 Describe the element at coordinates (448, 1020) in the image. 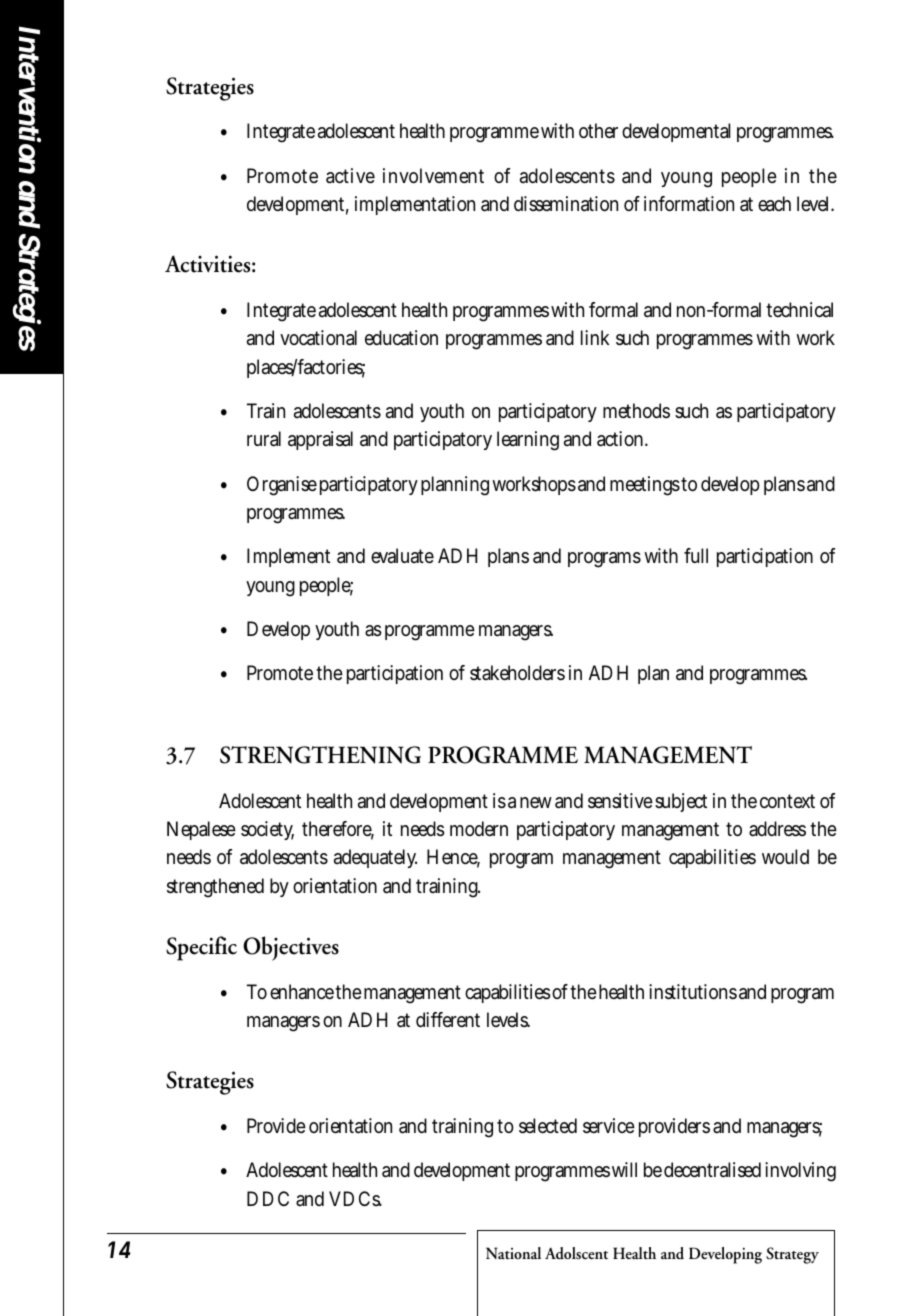

I see `different` at that location.
